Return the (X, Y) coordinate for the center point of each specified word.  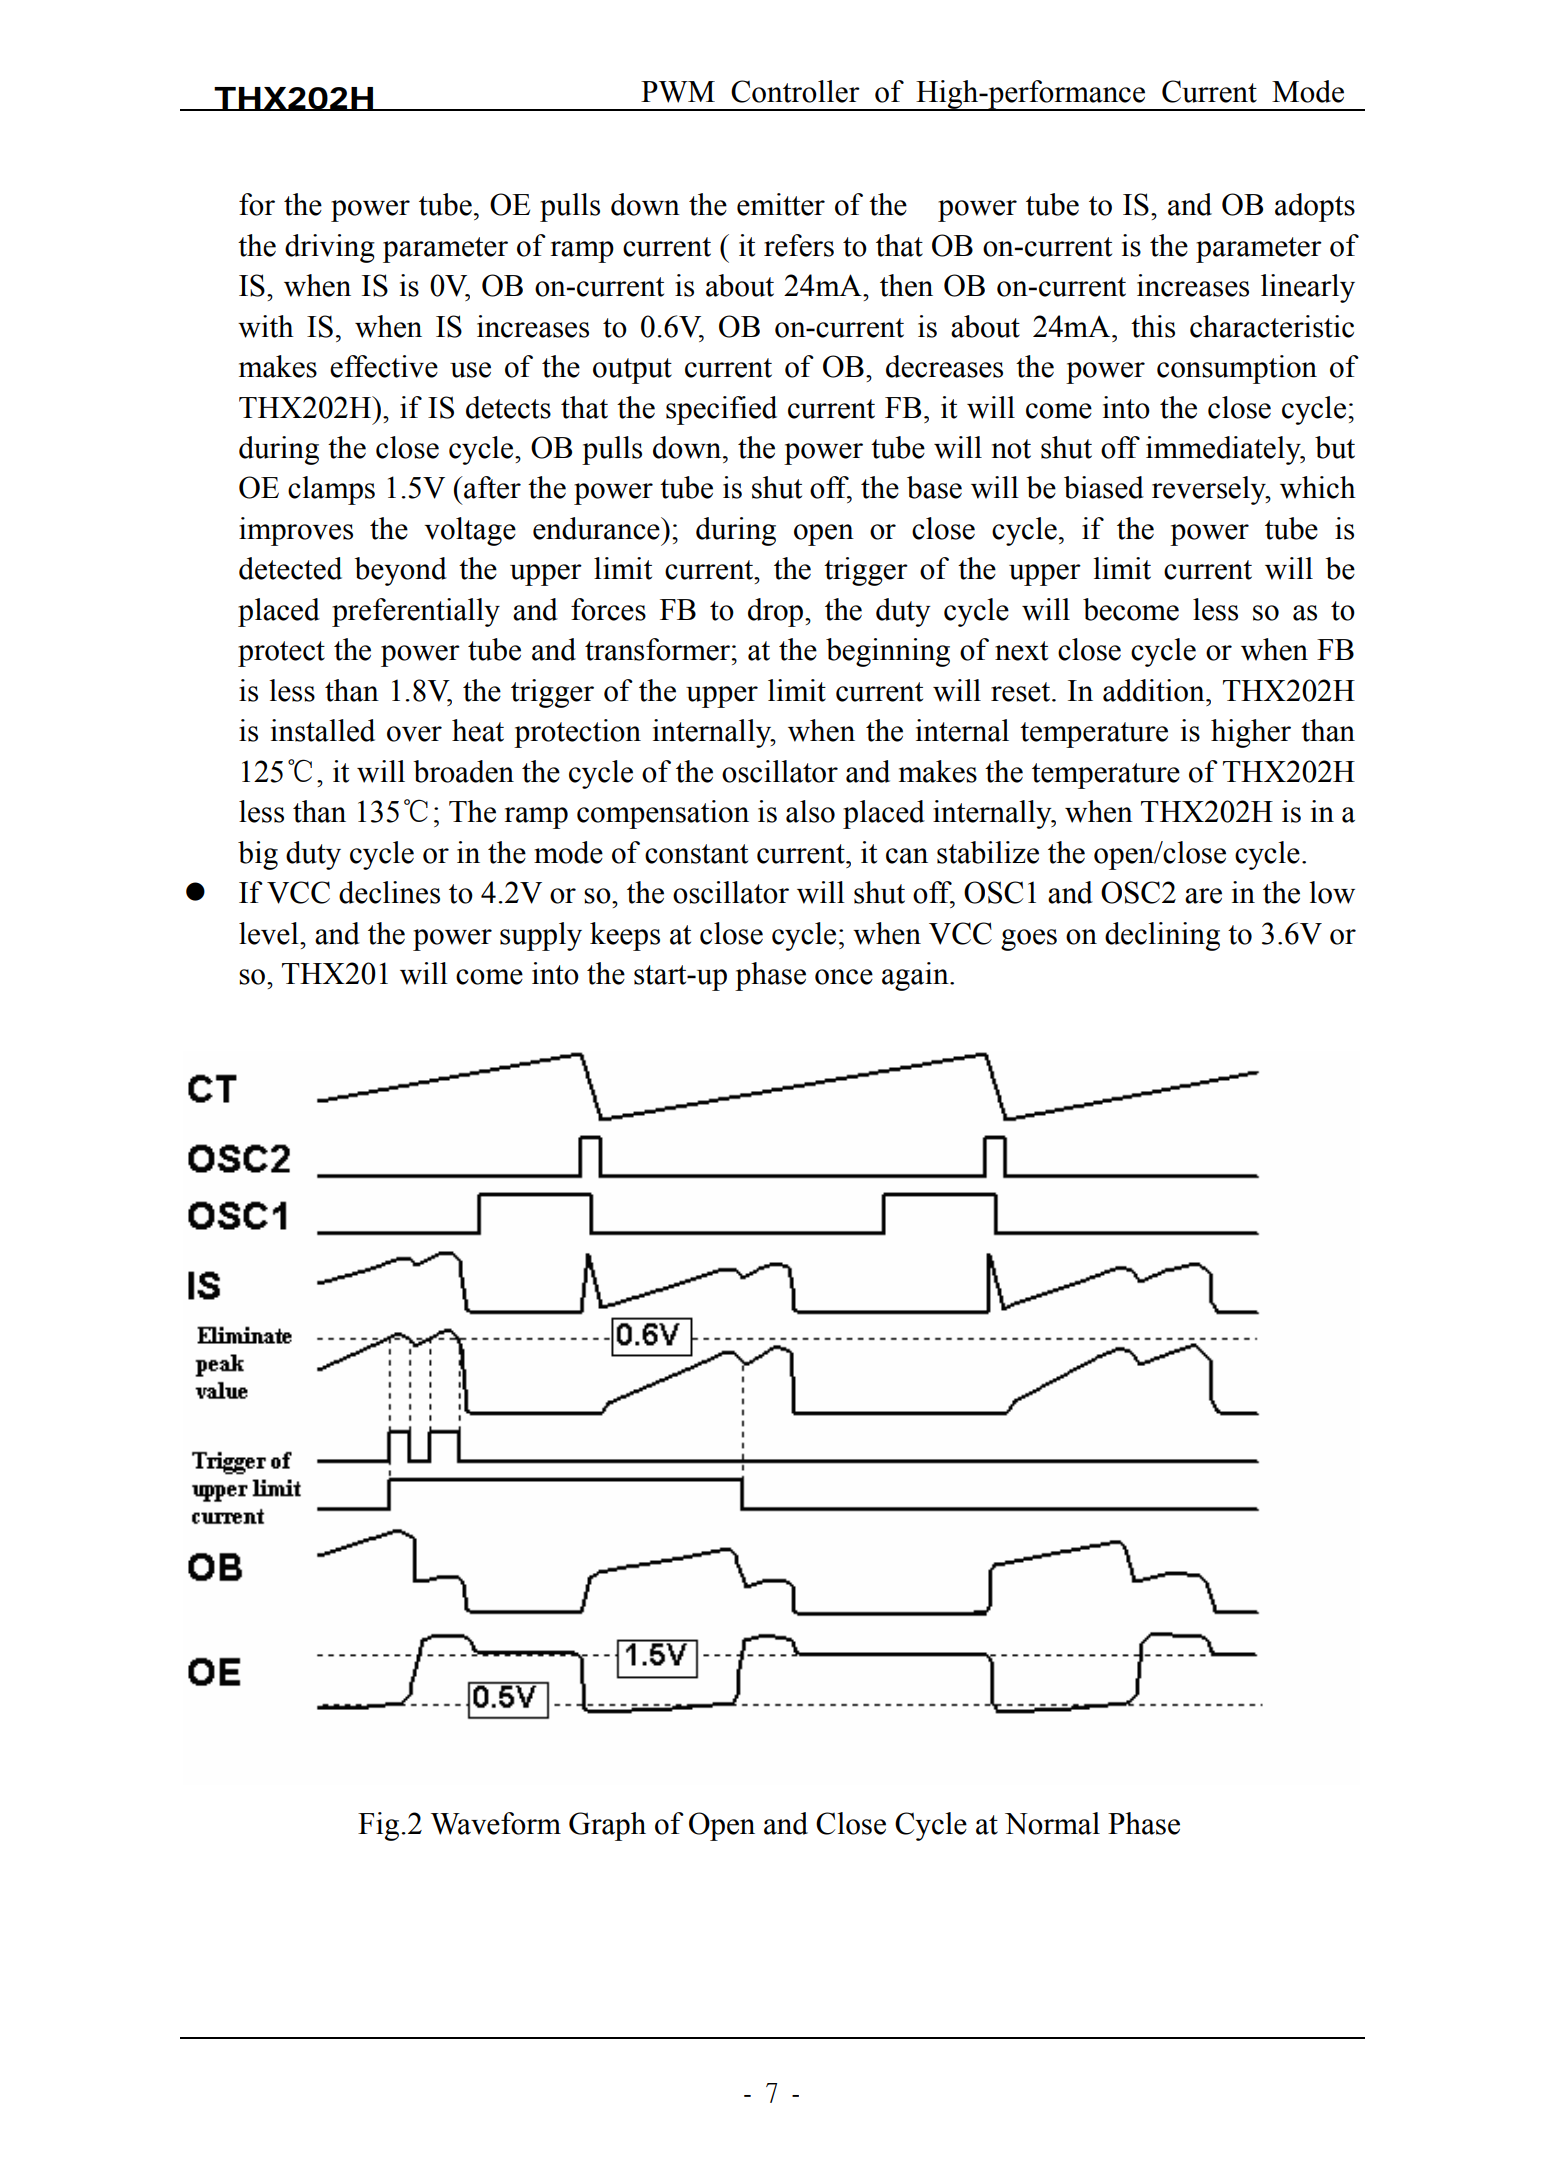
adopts (1315, 207)
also (810, 811)
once (844, 977)
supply (541, 936)
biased (1104, 487)
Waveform (496, 1823)
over (414, 734)
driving (330, 248)
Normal (1052, 1823)
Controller (795, 91)
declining (1162, 936)
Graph (607, 1826)
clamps (331, 490)
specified (721, 410)
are (1203, 896)
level (270, 933)
